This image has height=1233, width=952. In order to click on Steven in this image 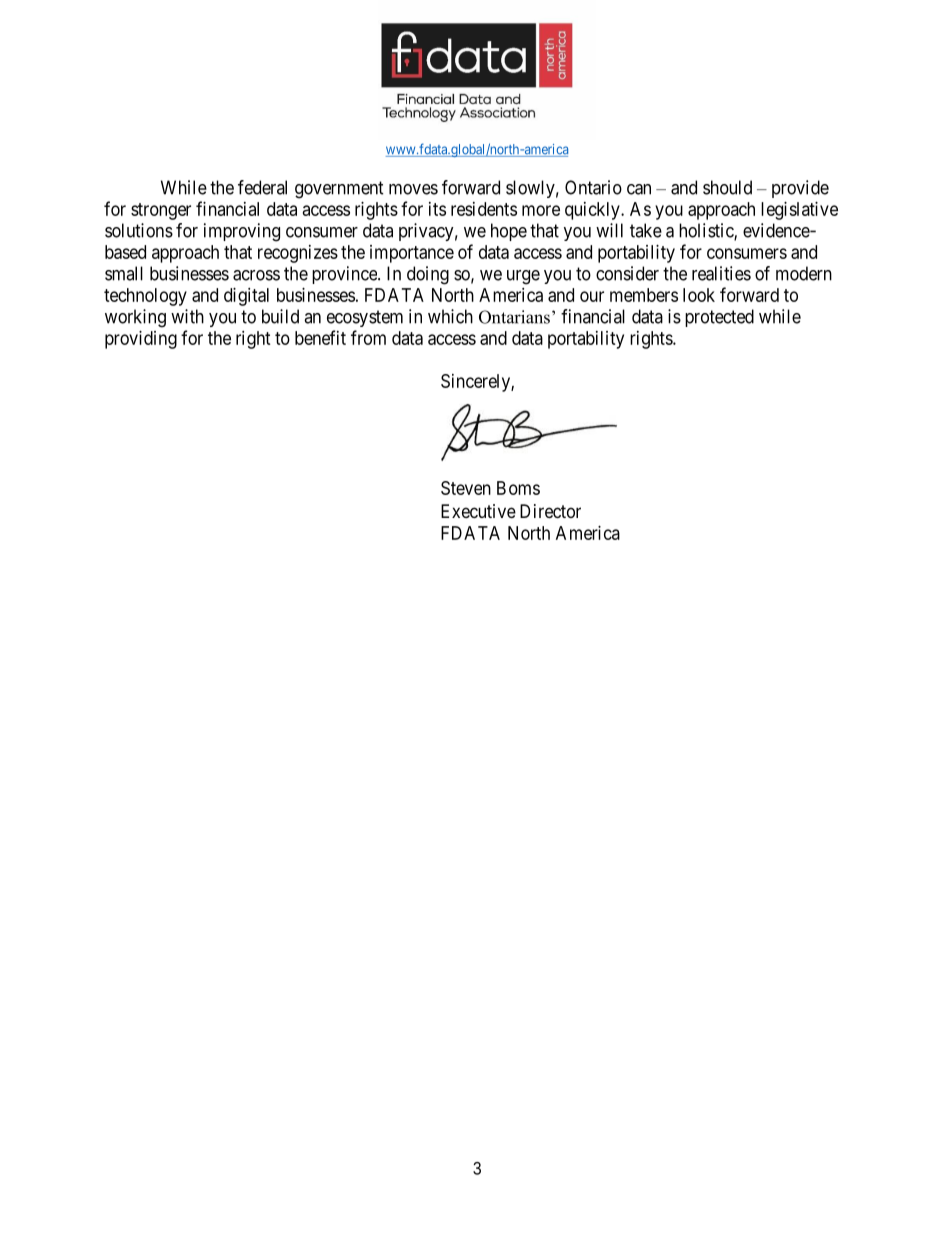, I will do `click(466, 488)`.
